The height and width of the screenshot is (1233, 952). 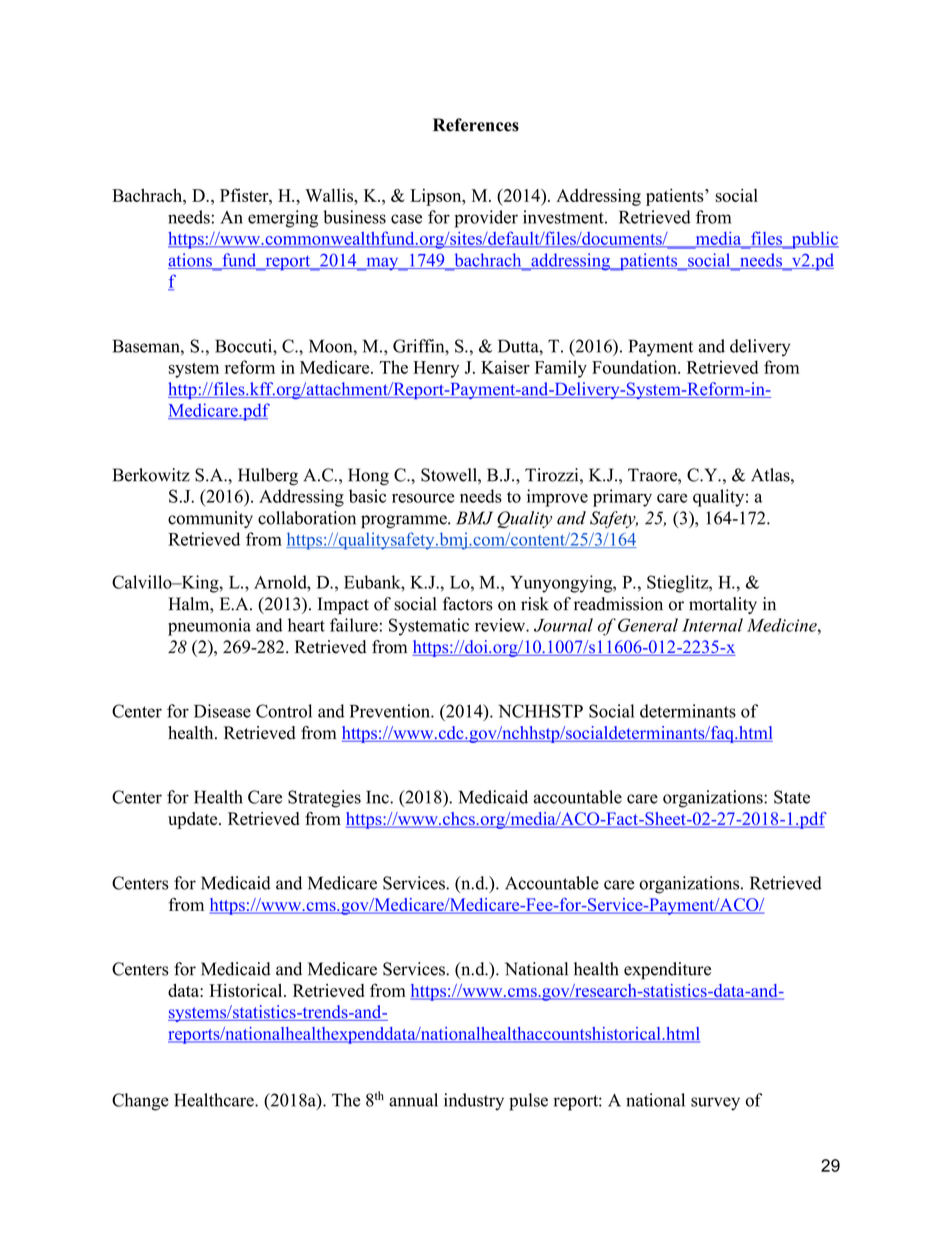 I want to click on improve, so click(x=557, y=498).
